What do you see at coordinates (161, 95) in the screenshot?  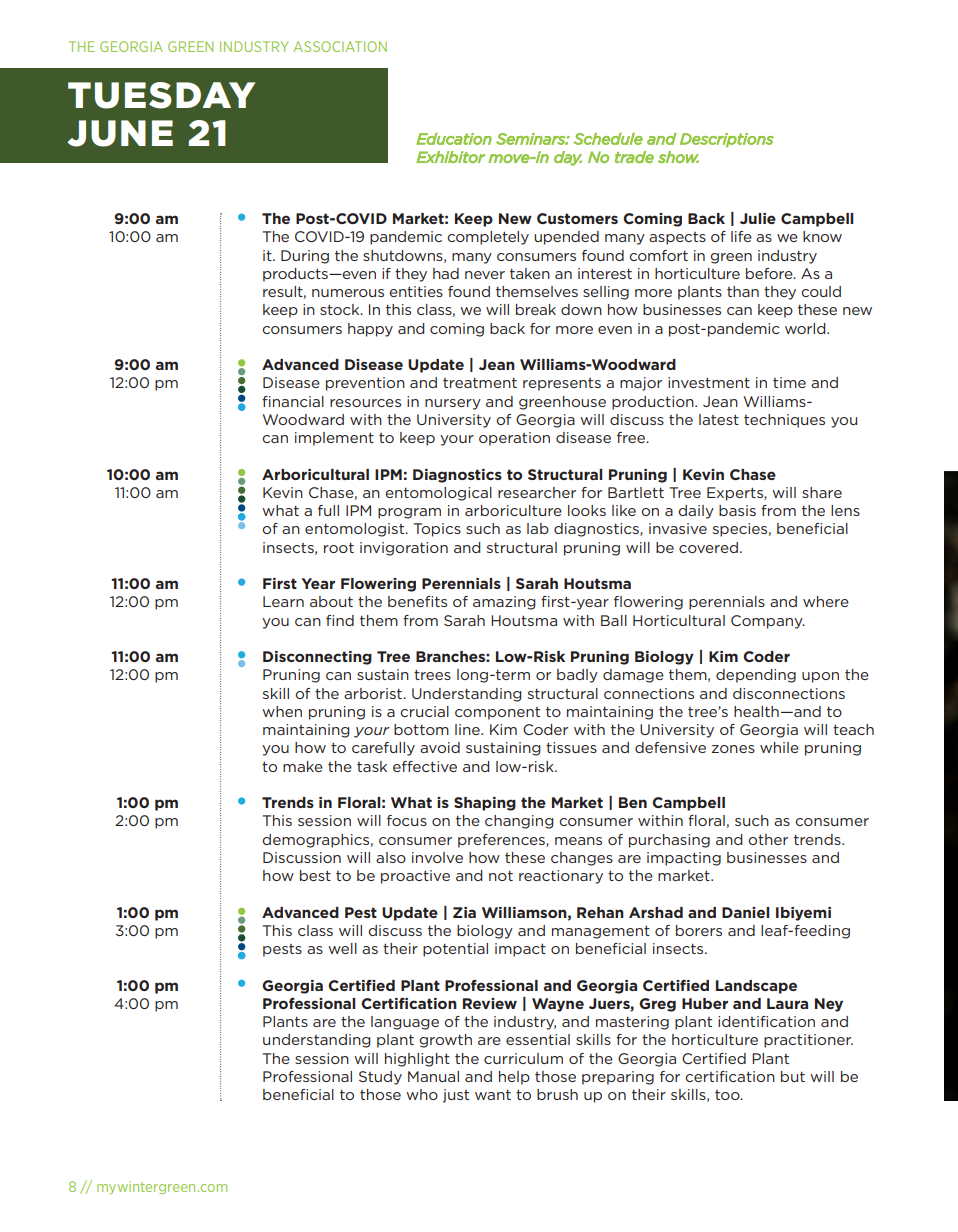 I see `TUESDAY` at bounding box center [161, 95].
